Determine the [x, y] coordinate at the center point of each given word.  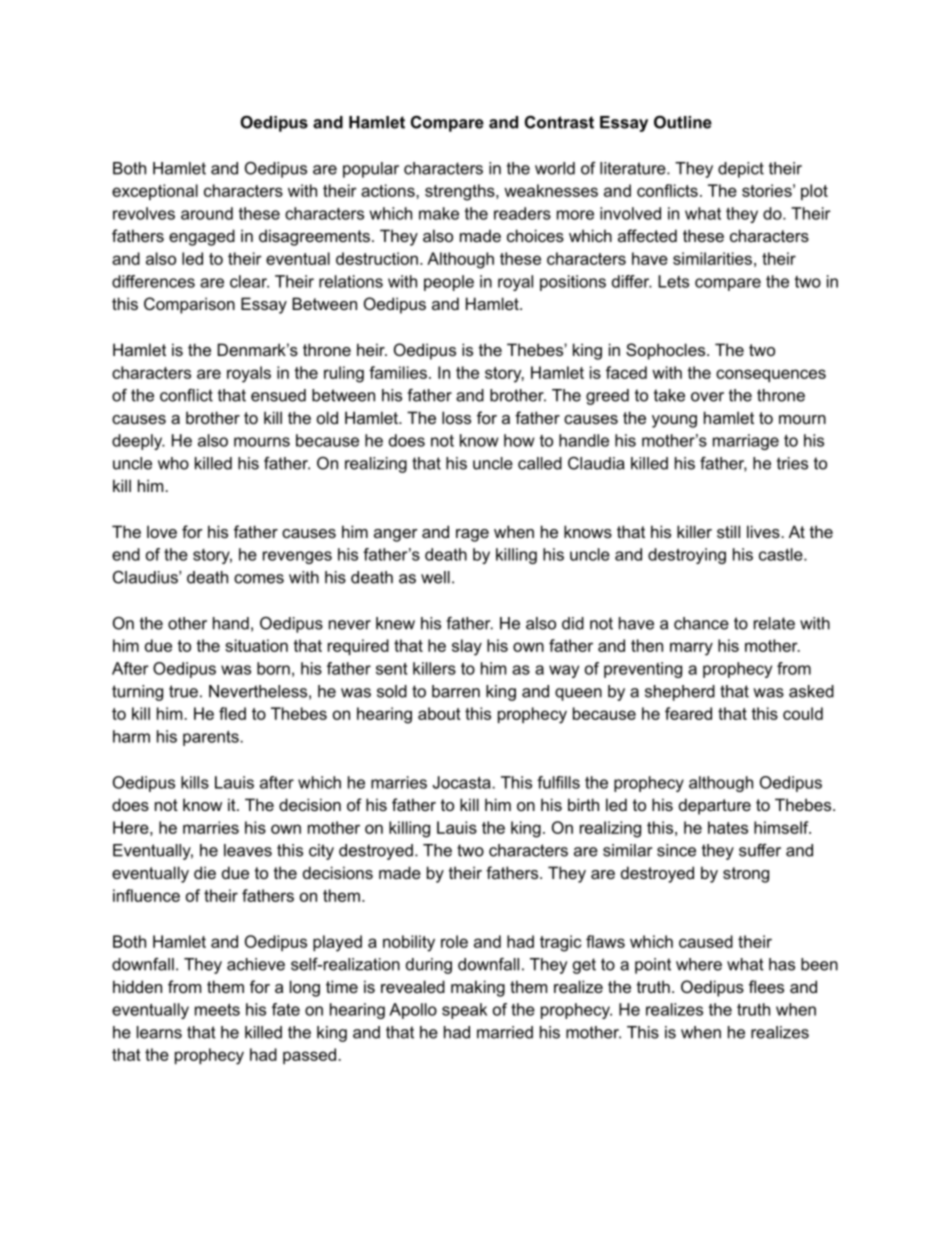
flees [766, 986]
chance [701, 623]
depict [741, 170]
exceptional [155, 192]
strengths [461, 192]
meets [217, 1009]
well [435, 577]
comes [259, 579]
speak [464, 1011]
